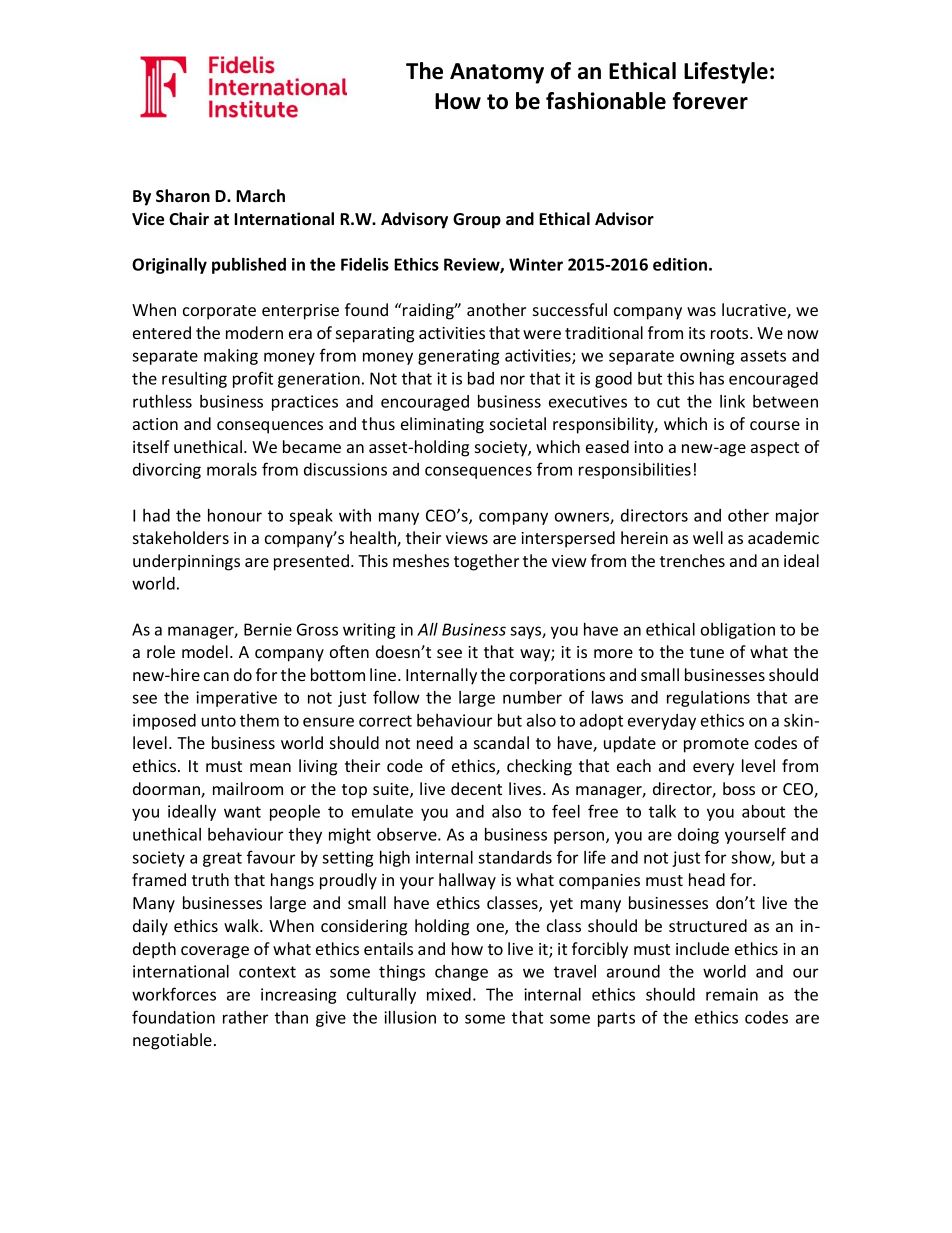 The height and width of the image is (1233, 952). I want to click on March, so click(260, 196).
